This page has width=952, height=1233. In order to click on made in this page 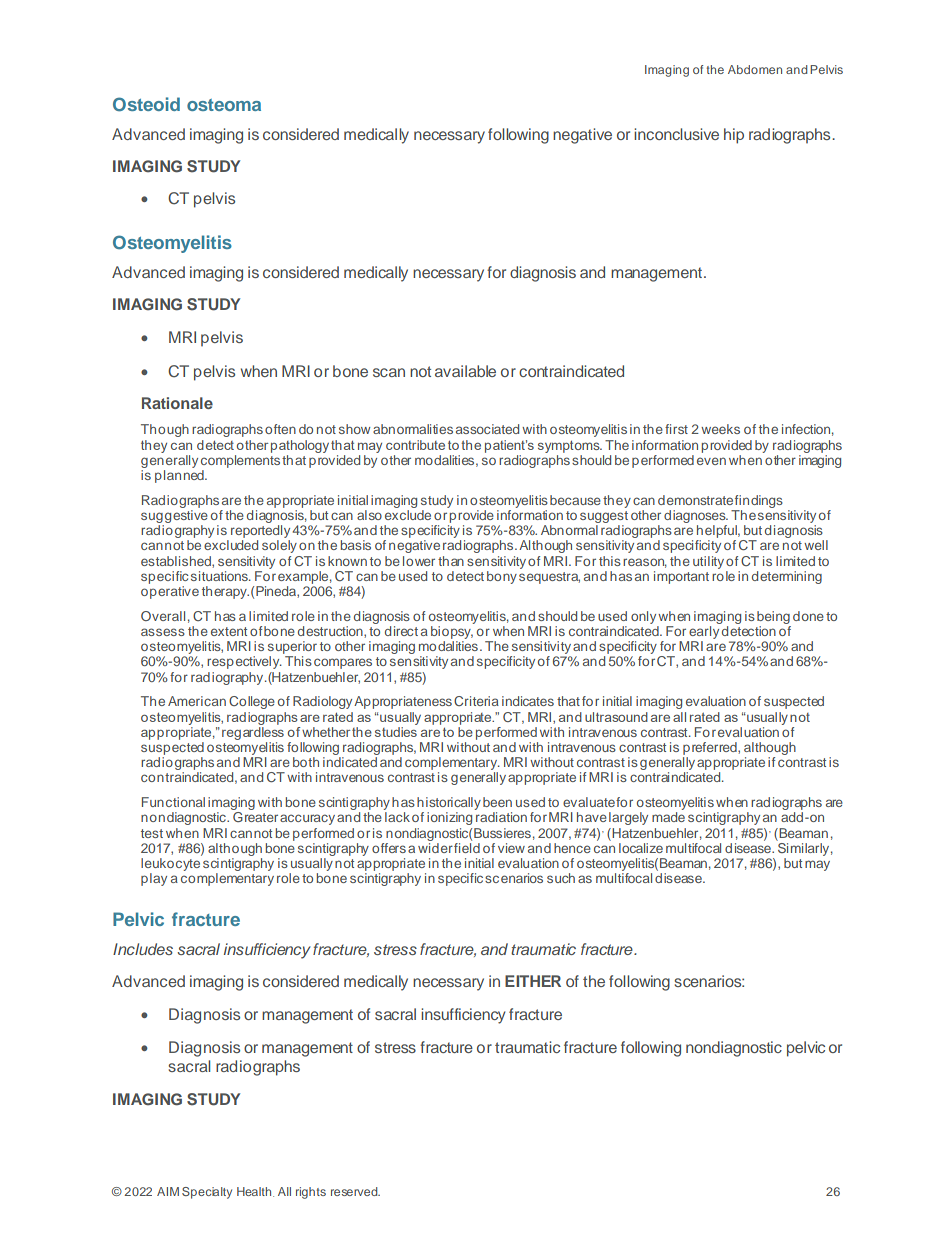, I will do `click(668, 815)`.
